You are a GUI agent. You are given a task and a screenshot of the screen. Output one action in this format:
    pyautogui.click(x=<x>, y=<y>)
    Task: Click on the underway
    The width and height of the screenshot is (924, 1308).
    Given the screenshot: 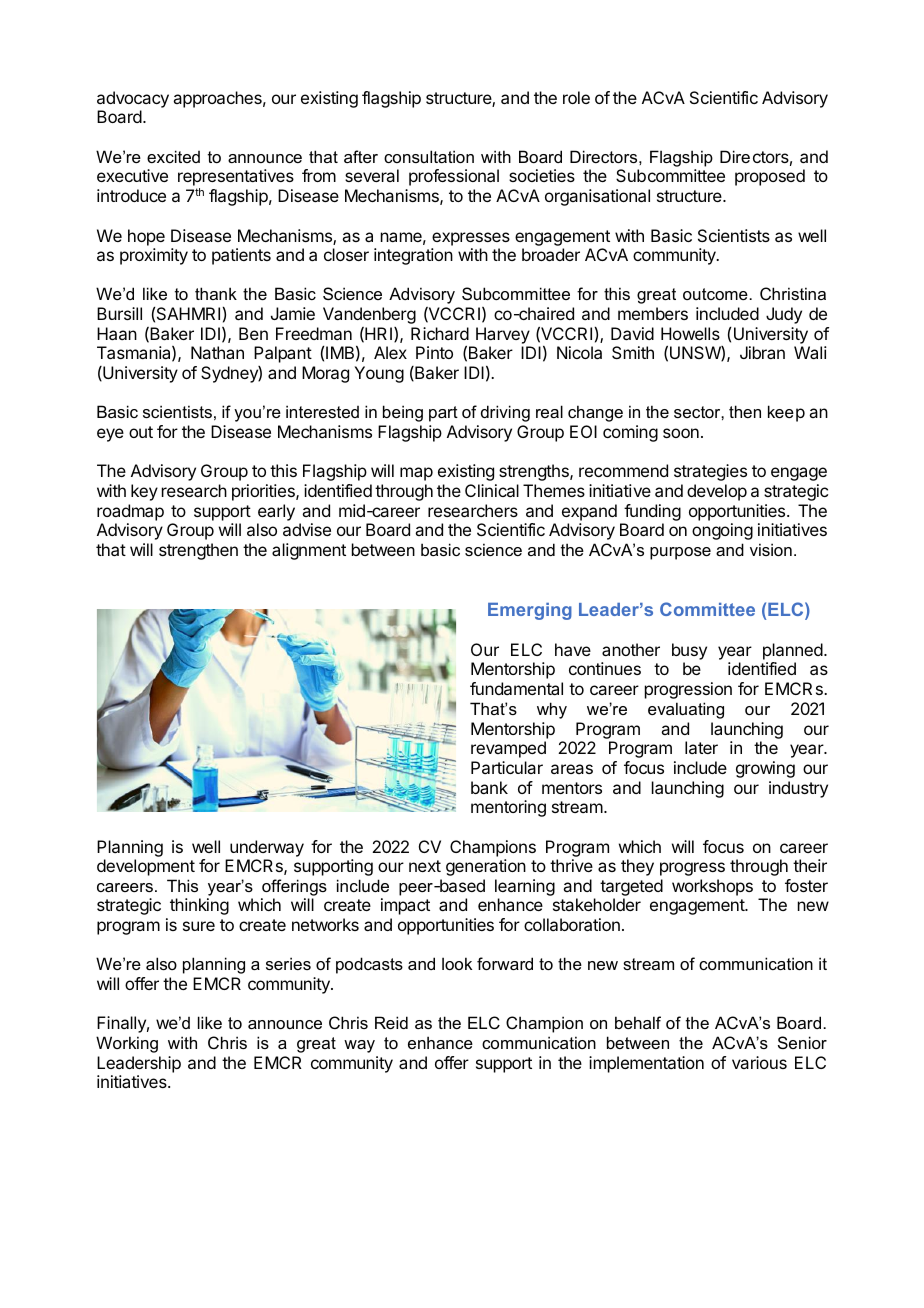 What is the action you would take?
    pyautogui.click(x=267, y=848)
